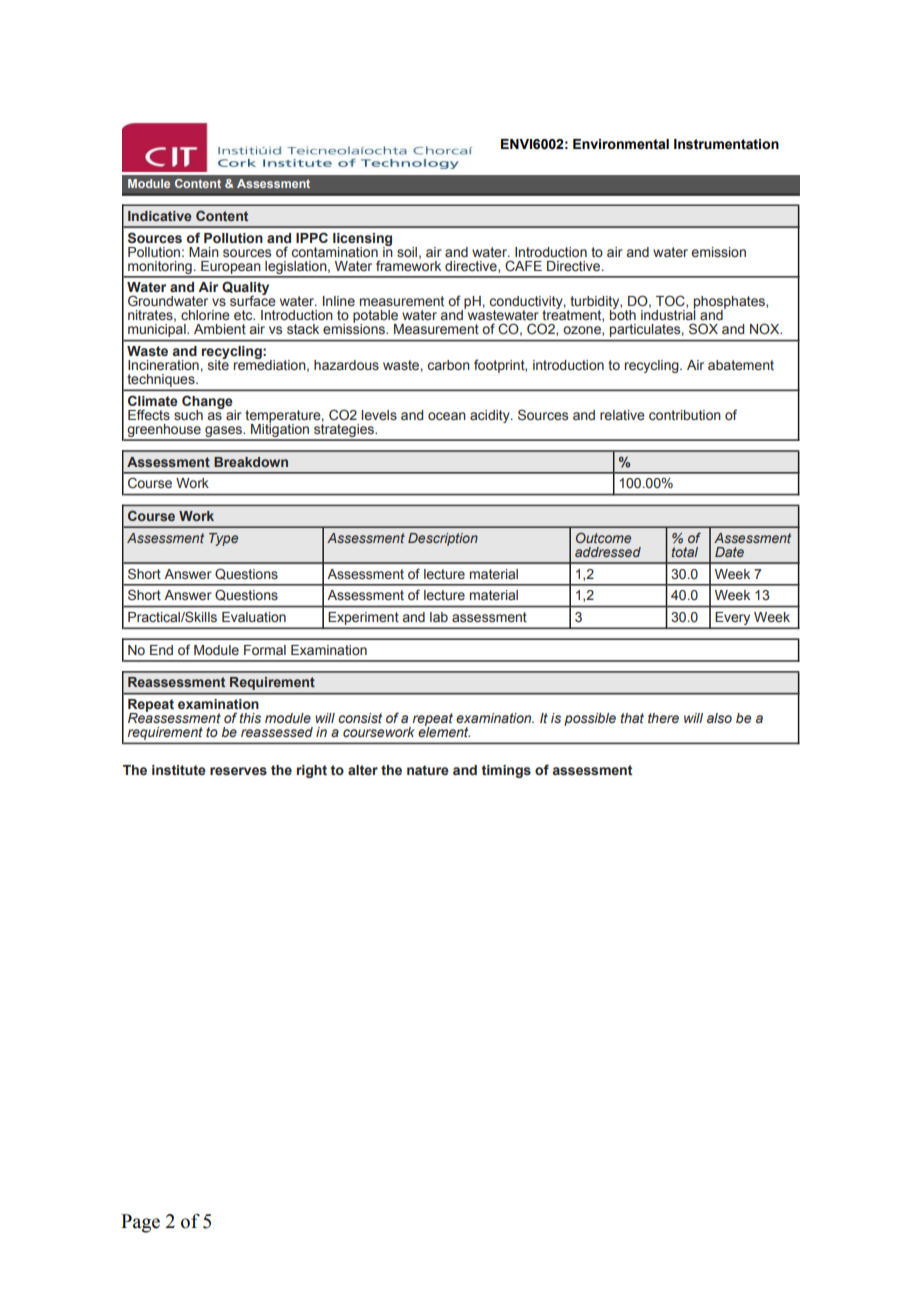 This document has height=1309, width=924. What do you see at coordinates (250, 718) in the document?
I see `this` at bounding box center [250, 718].
